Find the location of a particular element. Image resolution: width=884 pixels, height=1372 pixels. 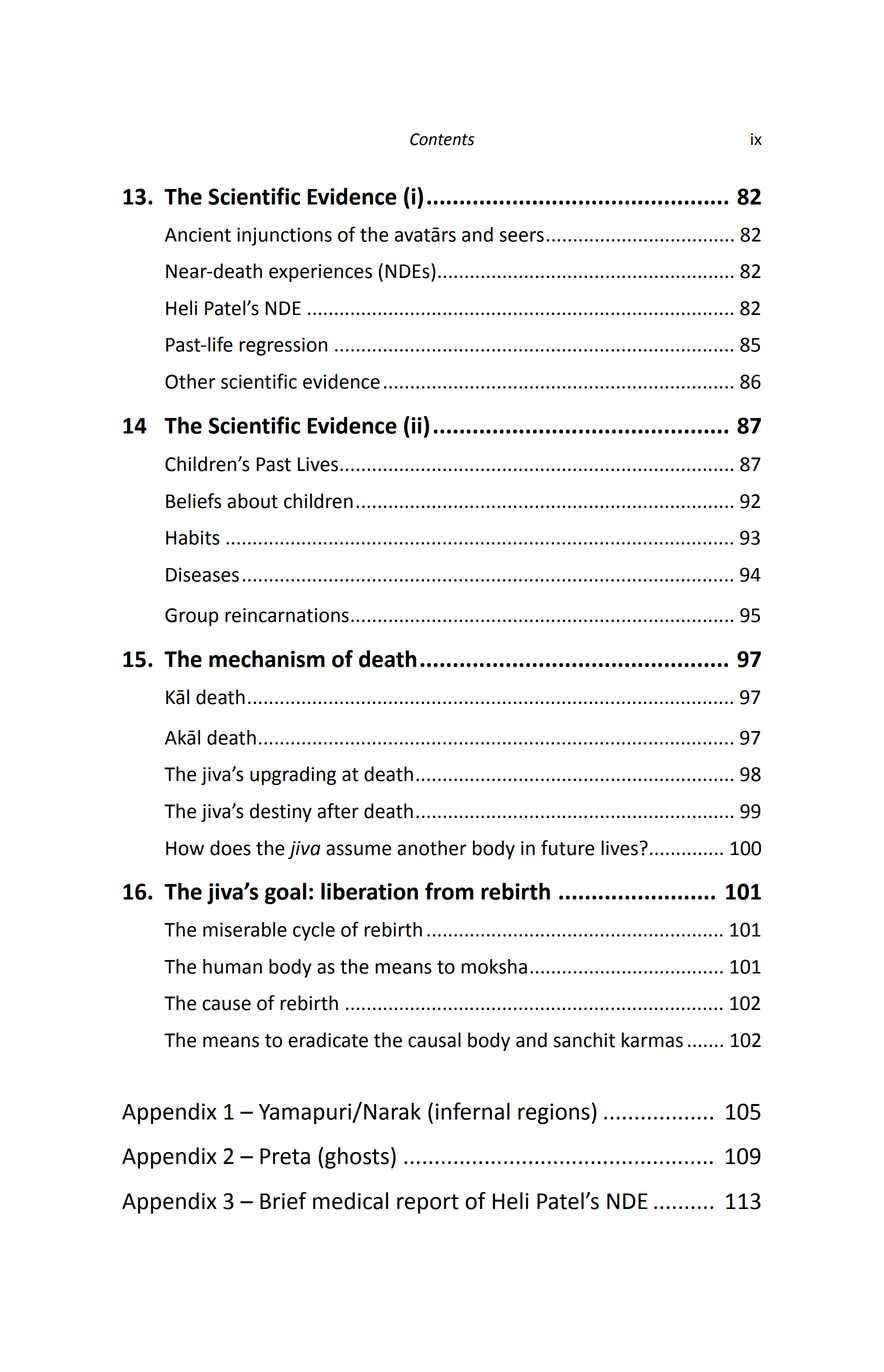

seers is located at coordinates (522, 236).
